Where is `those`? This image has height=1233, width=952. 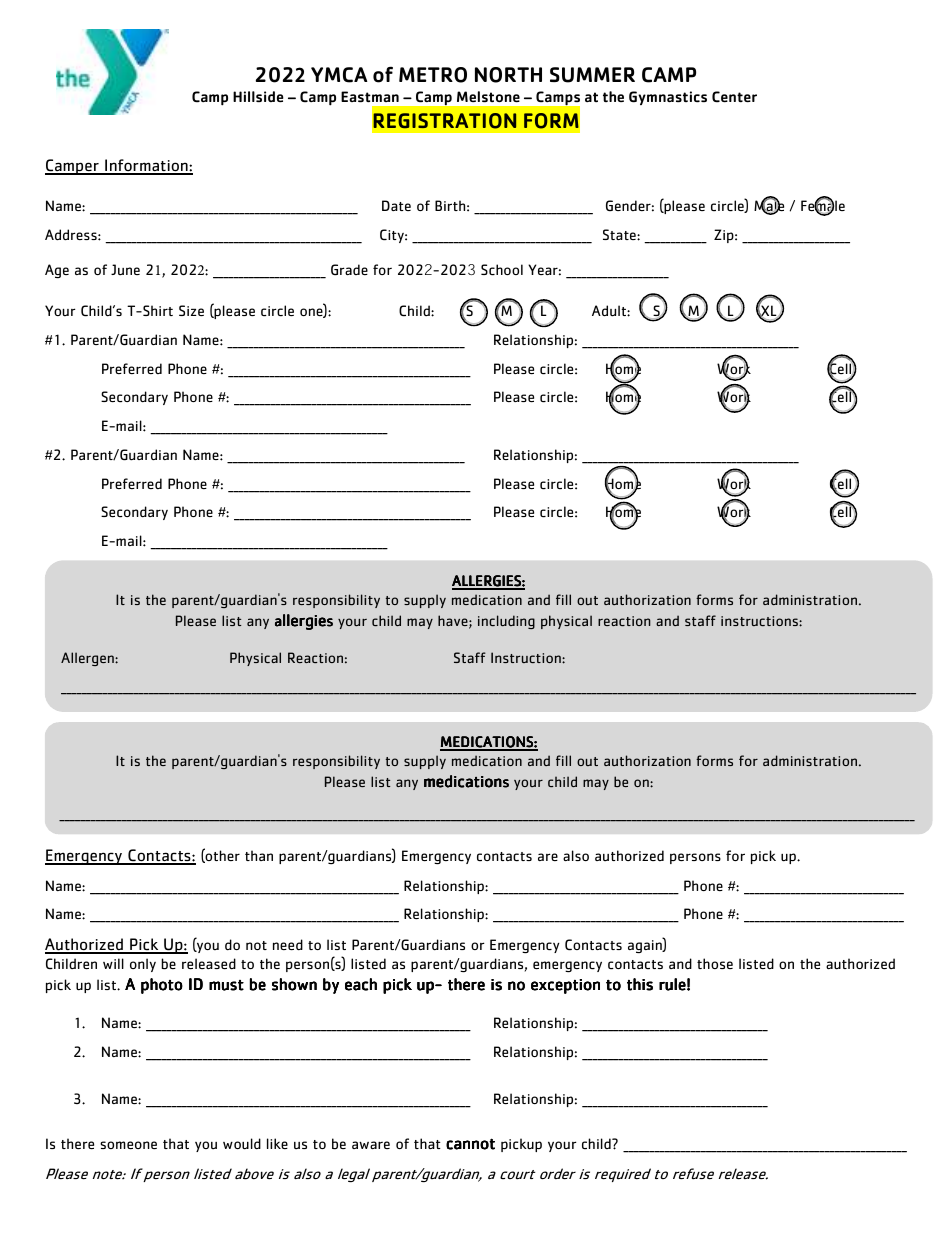
those is located at coordinates (715, 963).
